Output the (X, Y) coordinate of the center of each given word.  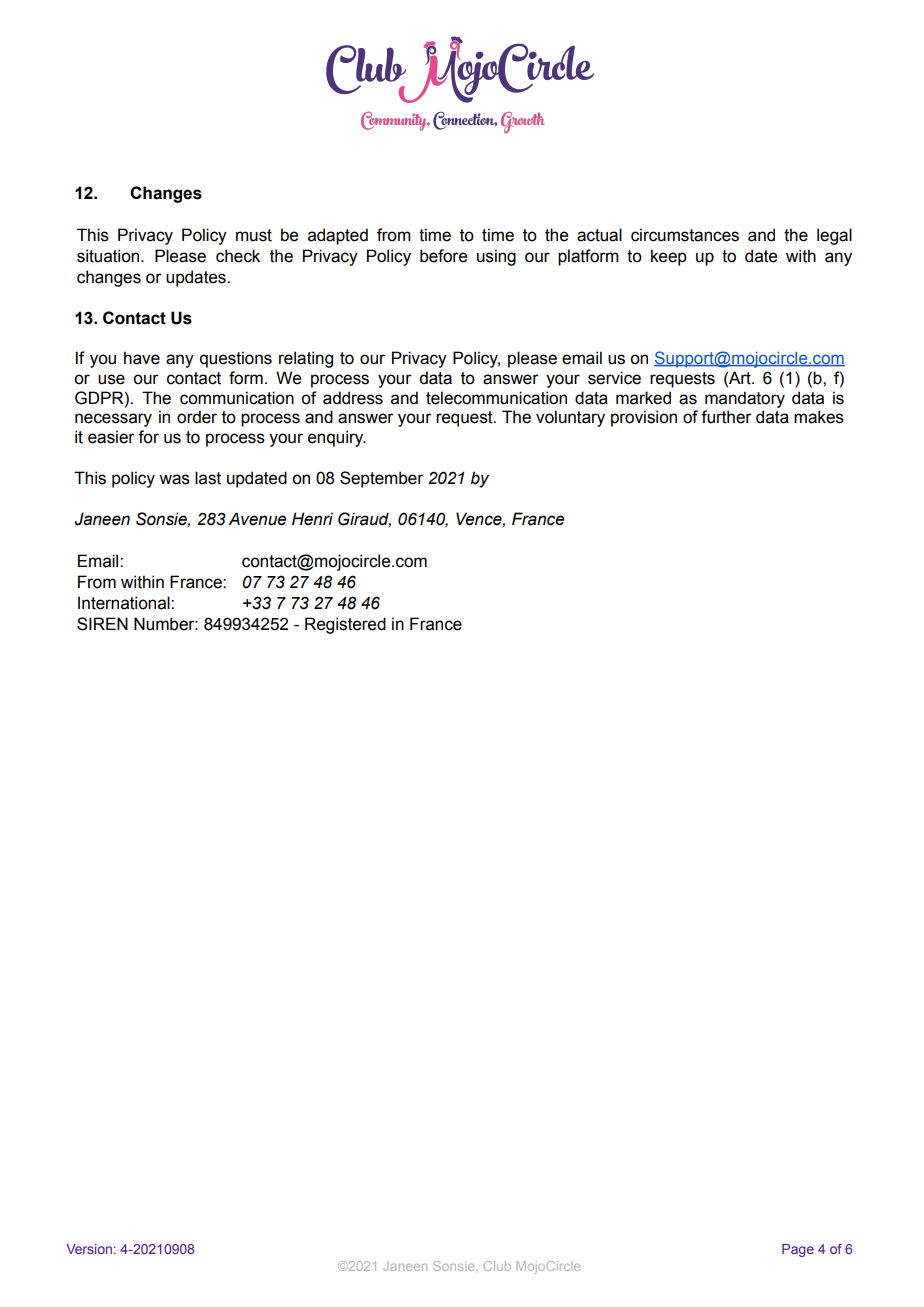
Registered (345, 625)
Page (798, 1250)
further (726, 417)
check (238, 256)
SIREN (102, 624)
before (443, 256)
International (125, 603)
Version (89, 1249)
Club (497, 1266)
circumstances (685, 235)
